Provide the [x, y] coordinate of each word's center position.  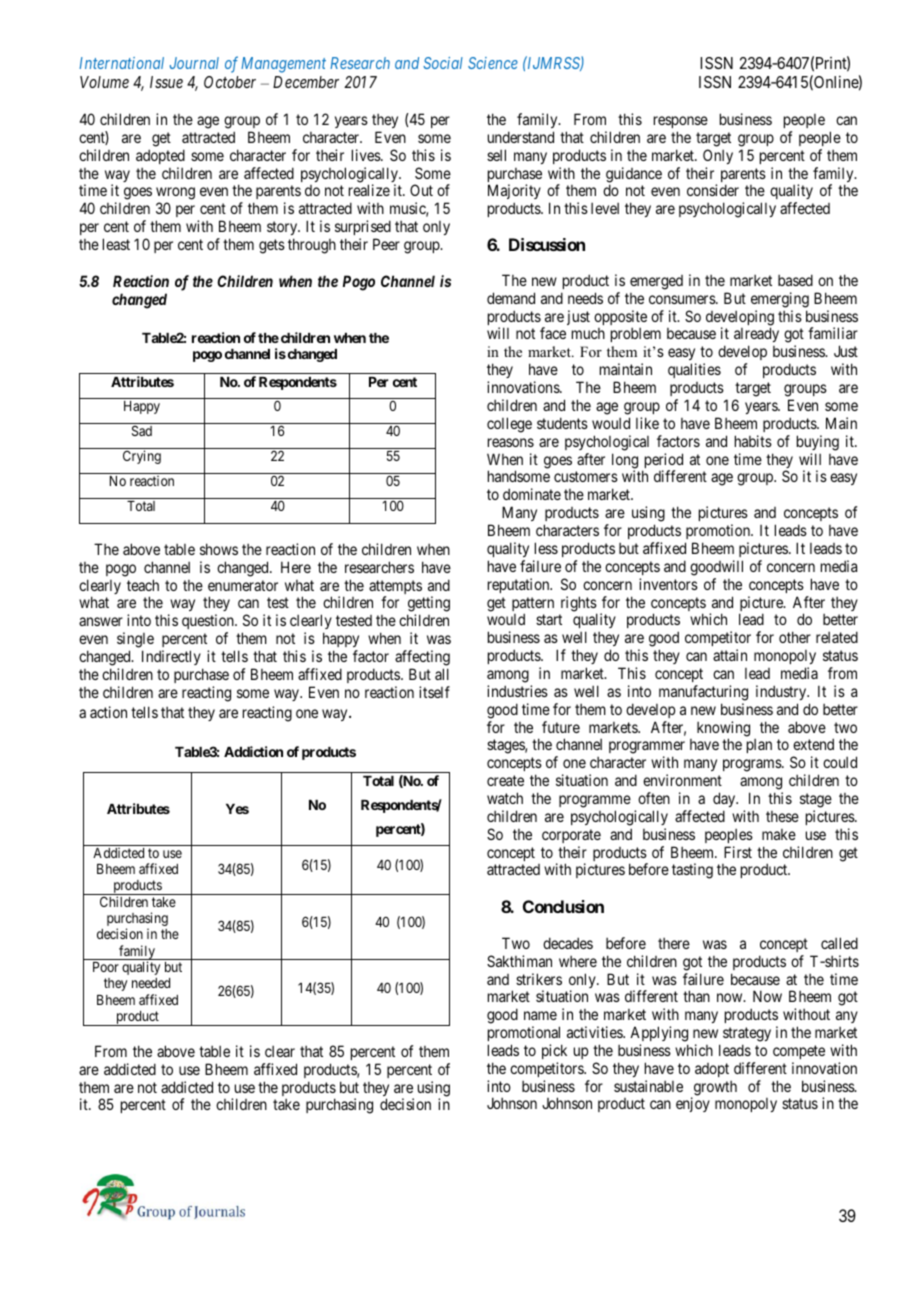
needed [151, 983]
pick [554, 1051]
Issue [166, 82]
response [681, 122]
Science [493, 63]
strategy [747, 1034]
